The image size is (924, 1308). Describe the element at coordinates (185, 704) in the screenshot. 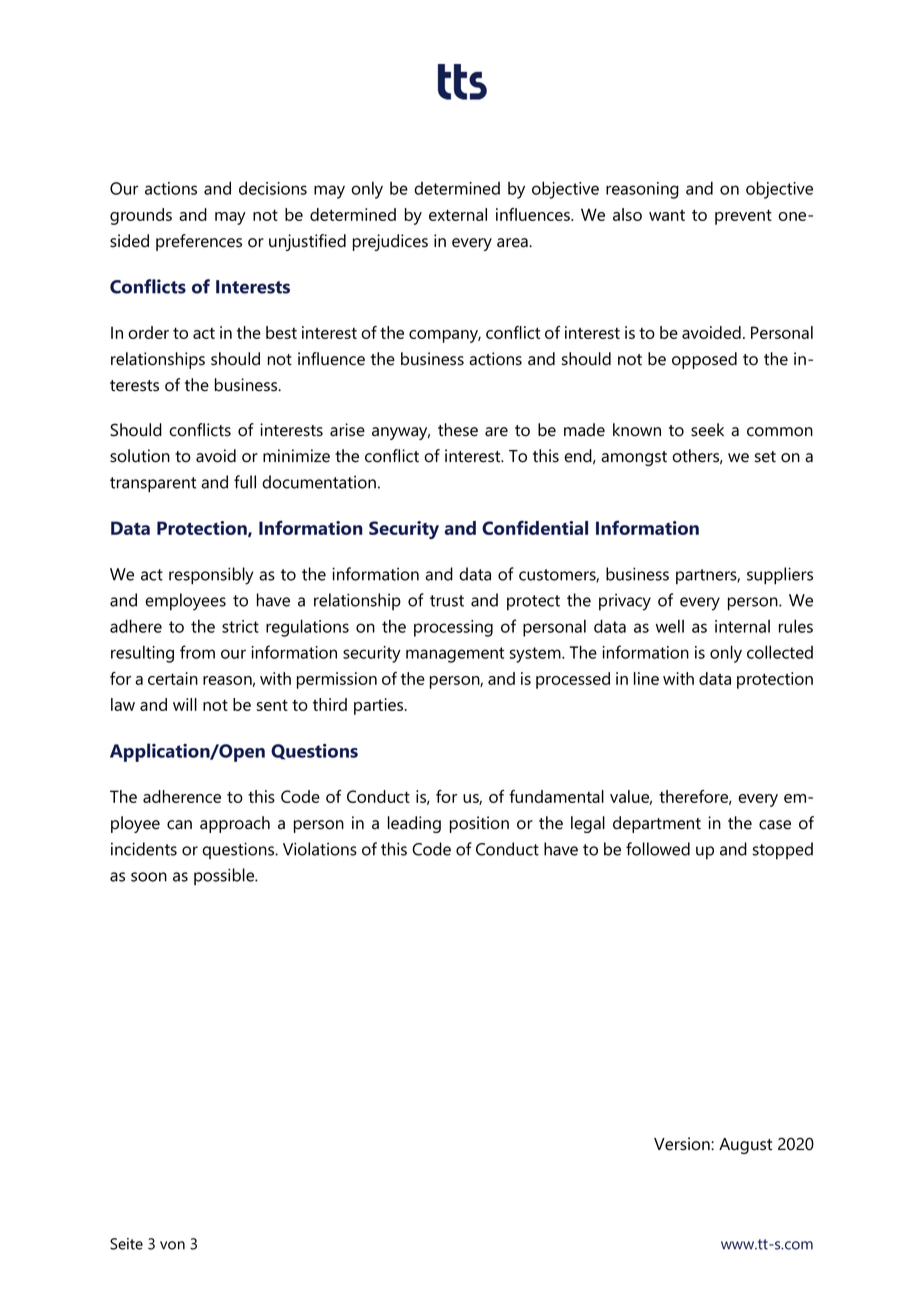

I see `will` at that location.
